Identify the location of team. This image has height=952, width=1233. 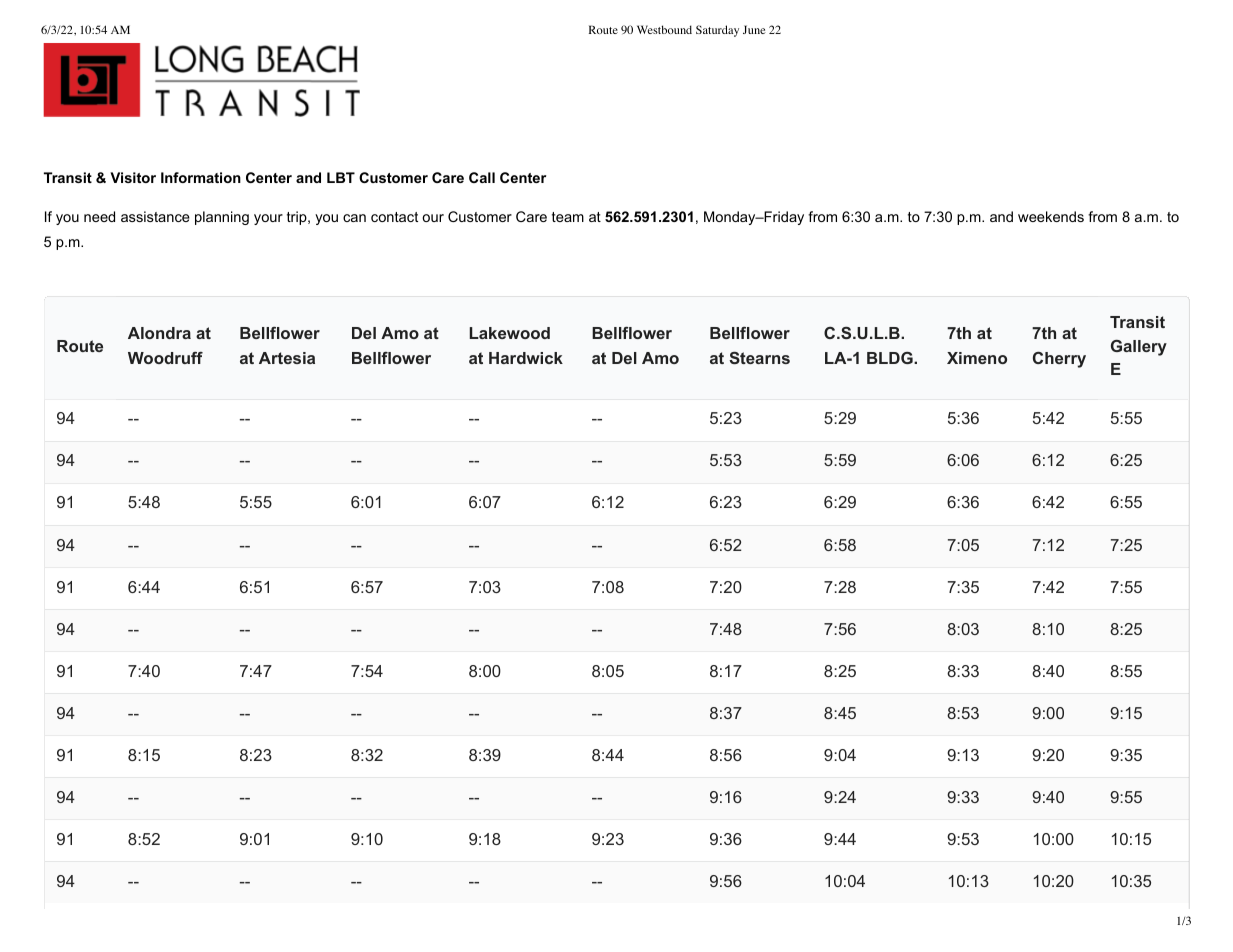
(568, 217).
